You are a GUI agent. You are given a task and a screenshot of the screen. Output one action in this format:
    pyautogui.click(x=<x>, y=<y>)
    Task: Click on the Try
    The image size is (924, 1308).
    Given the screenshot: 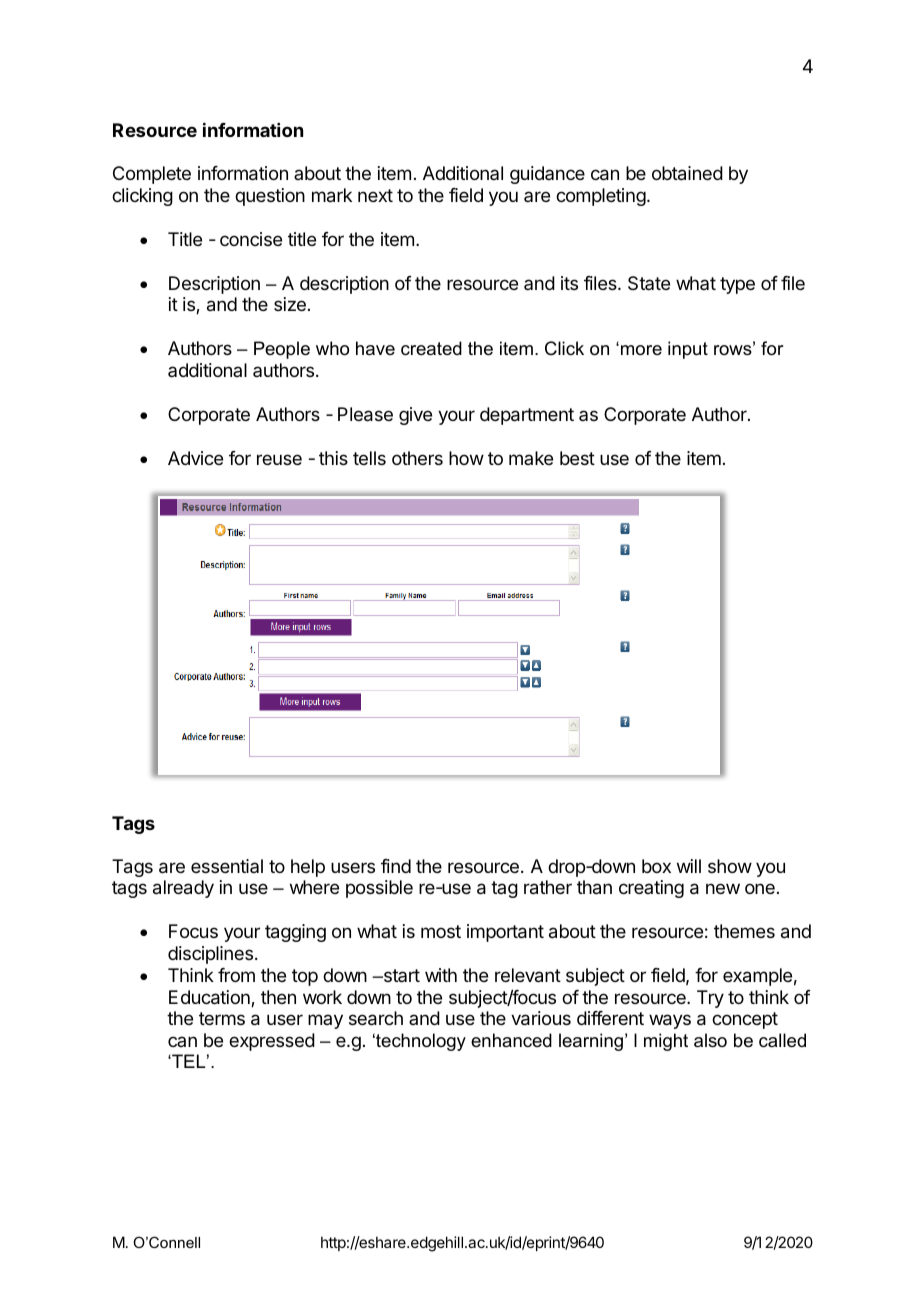 What is the action you would take?
    pyautogui.click(x=710, y=999)
